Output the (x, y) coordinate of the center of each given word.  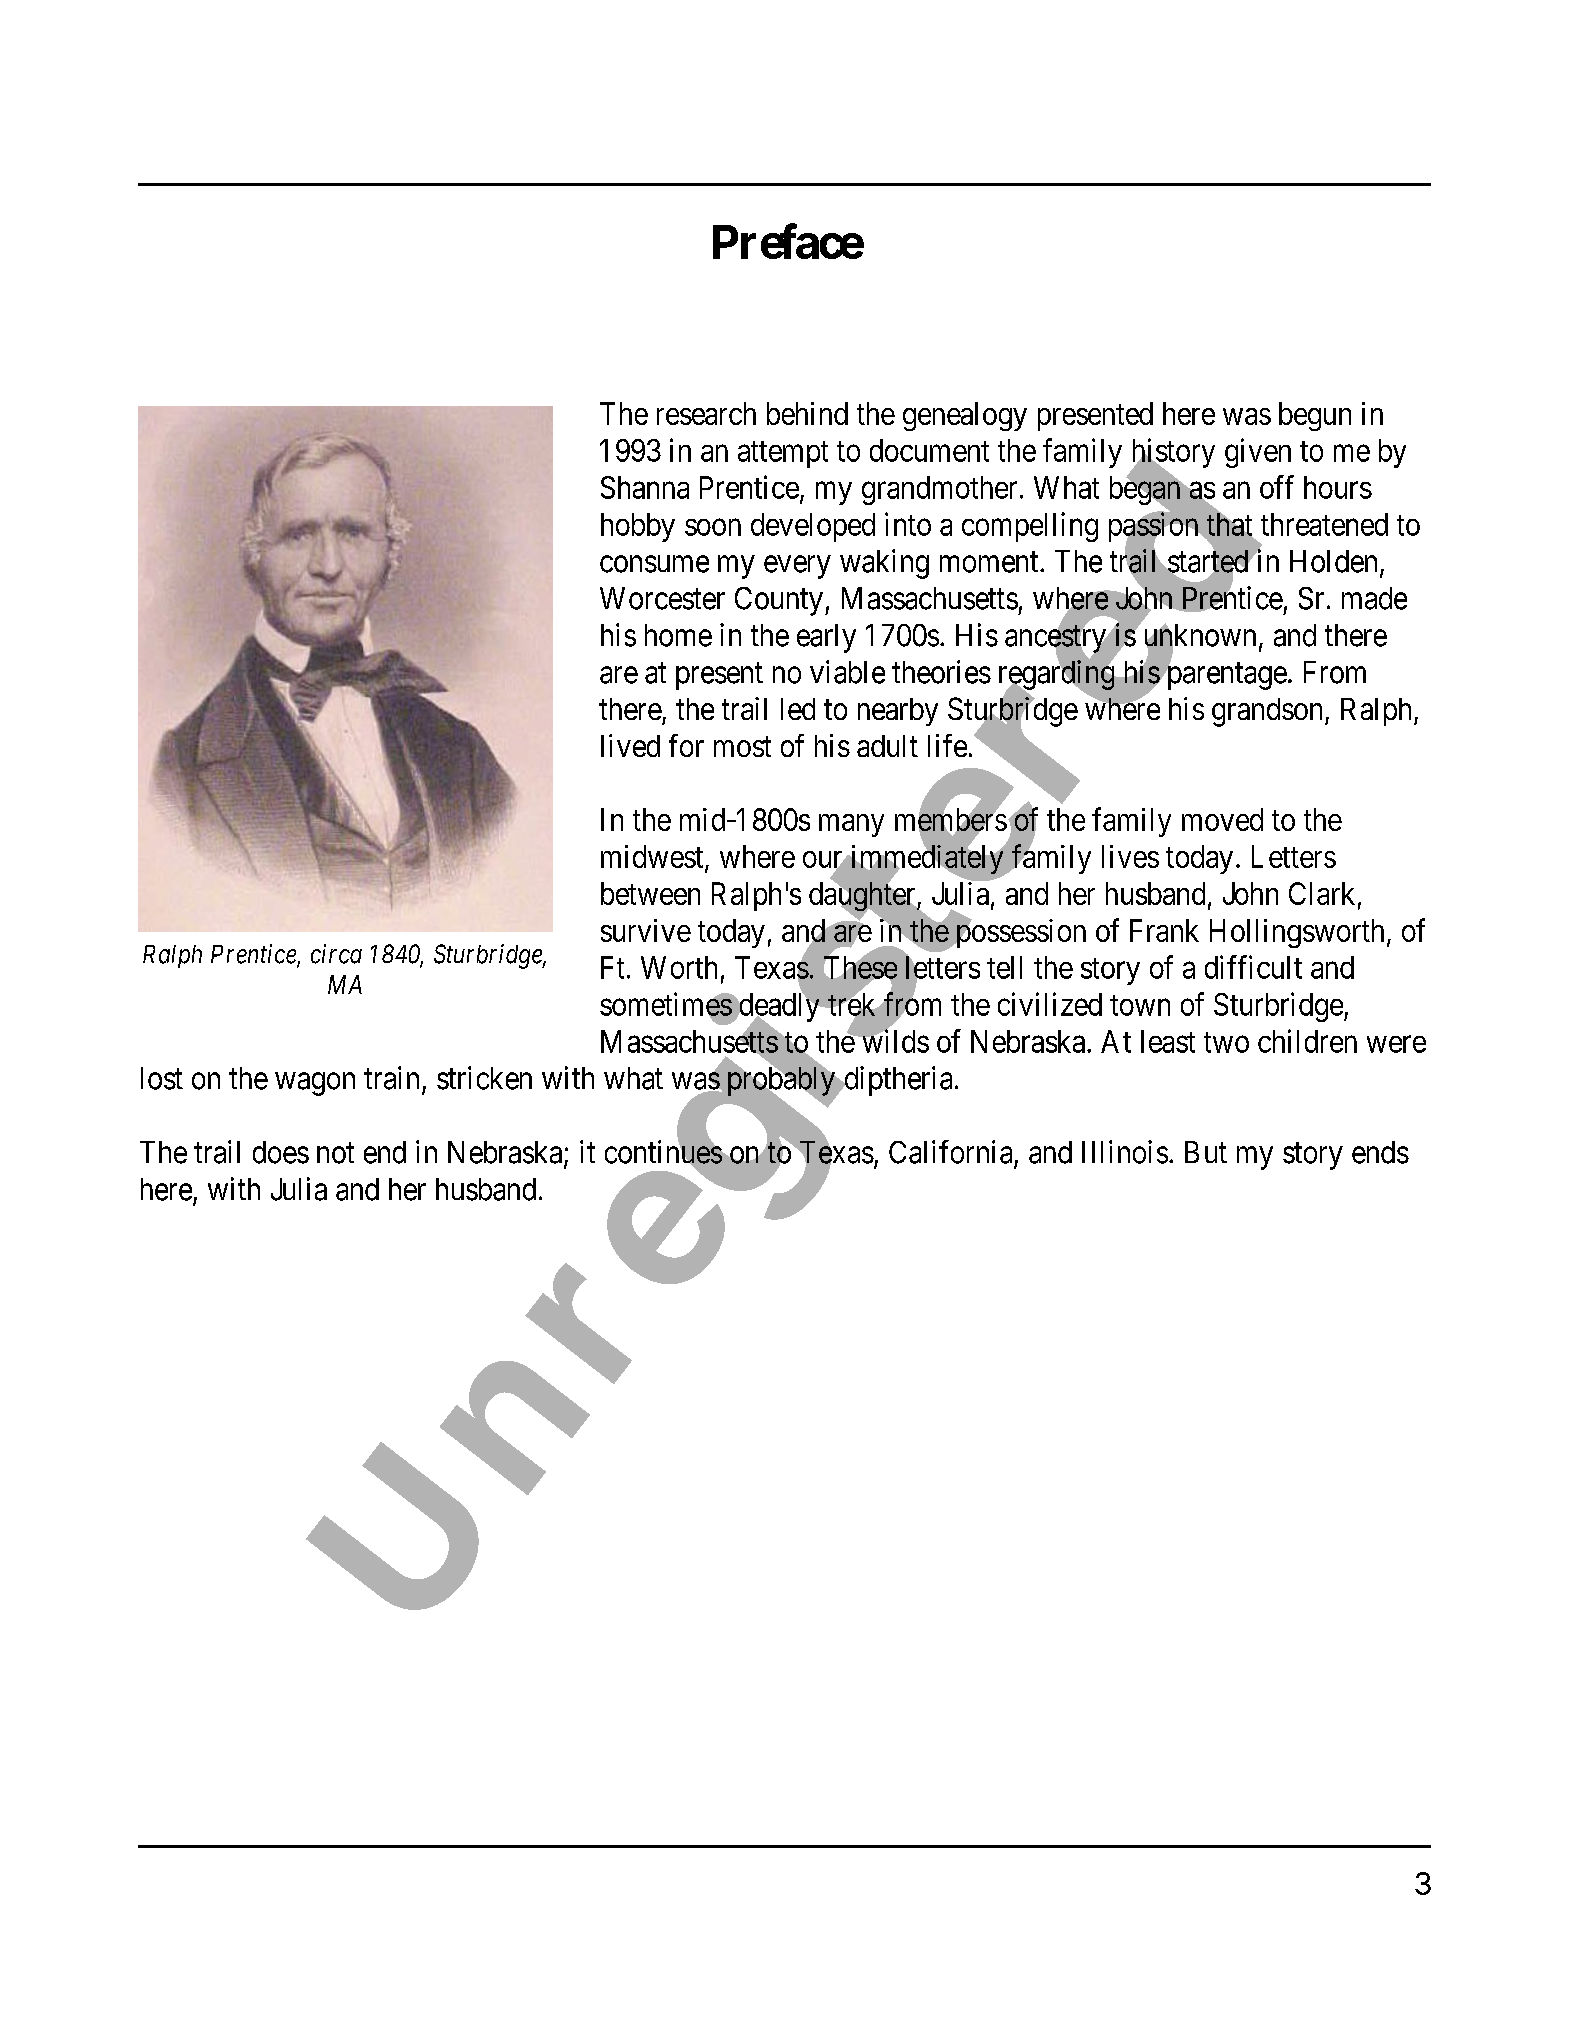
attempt (783, 454)
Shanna (645, 487)
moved (1222, 819)
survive (646, 930)
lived (630, 745)
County (779, 601)
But (1206, 1152)
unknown (1198, 636)
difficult (1253, 967)
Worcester (662, 598)
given (1258, 453)
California (950, 1152)
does (281, 1152)
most (742, 747)
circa (336, 954)
